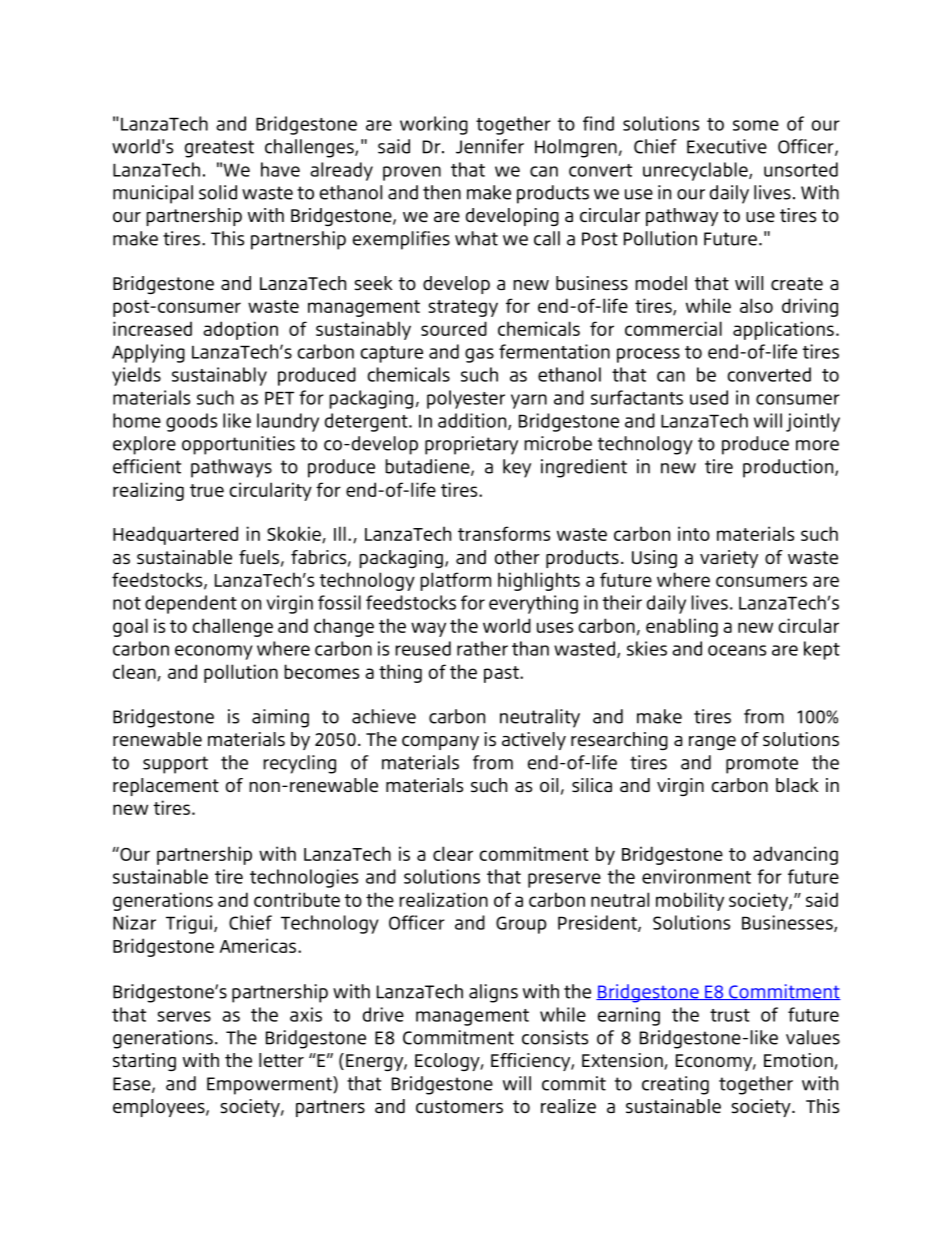 The width and height of the image is (952, 1233). What do you see at coordinates (459, 1106) in the image?
I see `customers` at bounding box center [459, 1106].
